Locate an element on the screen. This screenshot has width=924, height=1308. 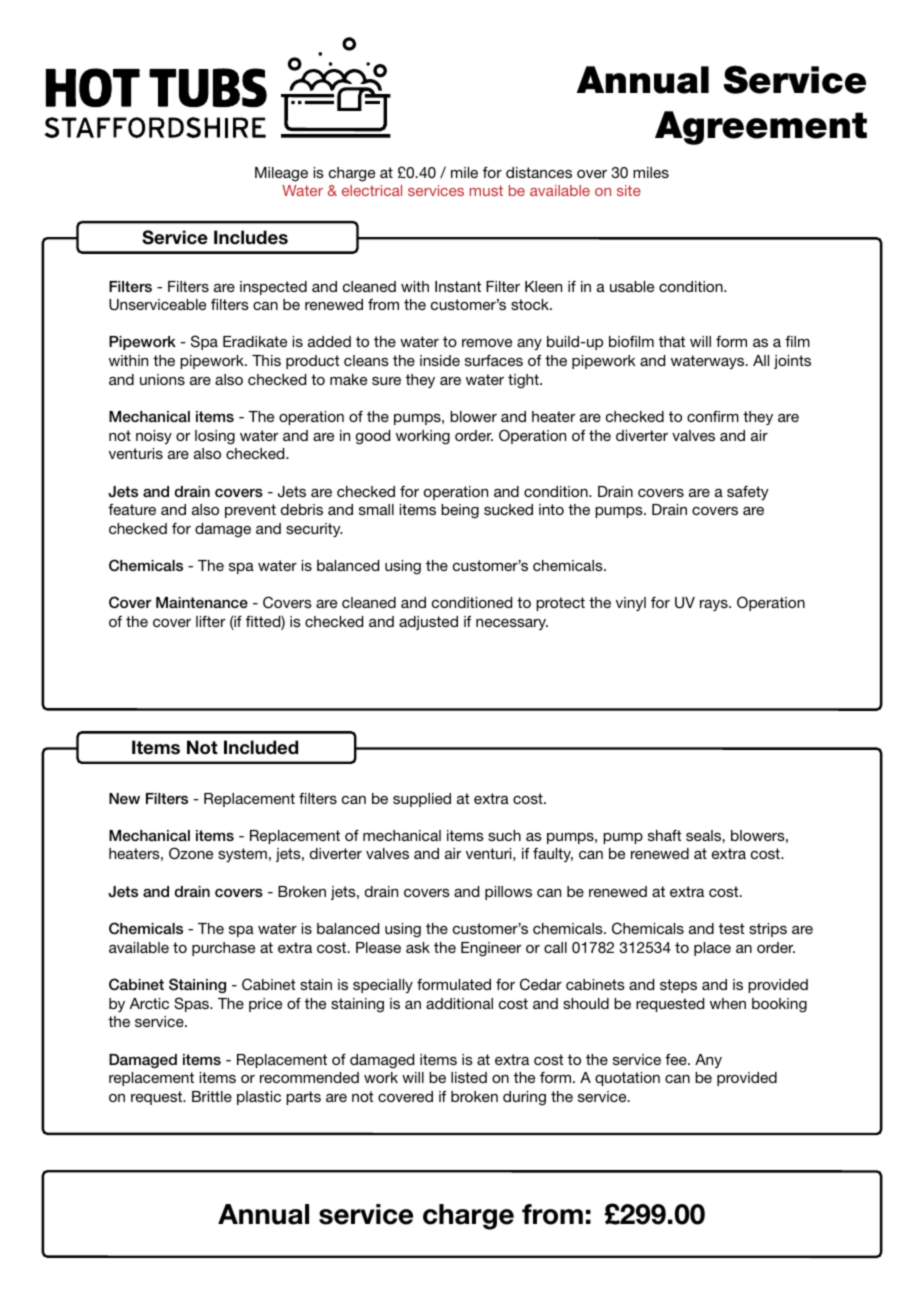
Included is located at coordinates (261, 747).
